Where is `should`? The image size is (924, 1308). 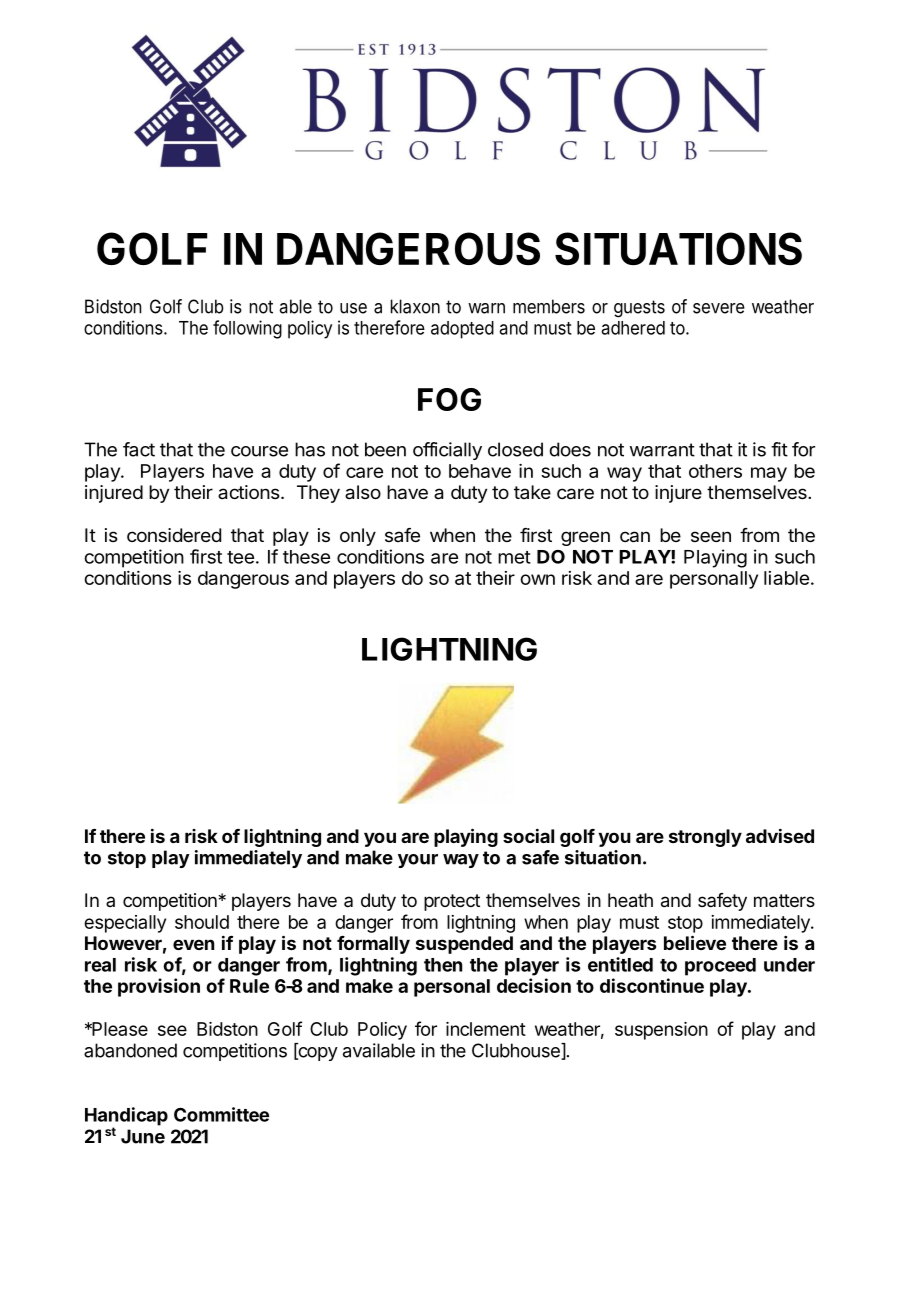 should is located at coordinates (202, 922).
